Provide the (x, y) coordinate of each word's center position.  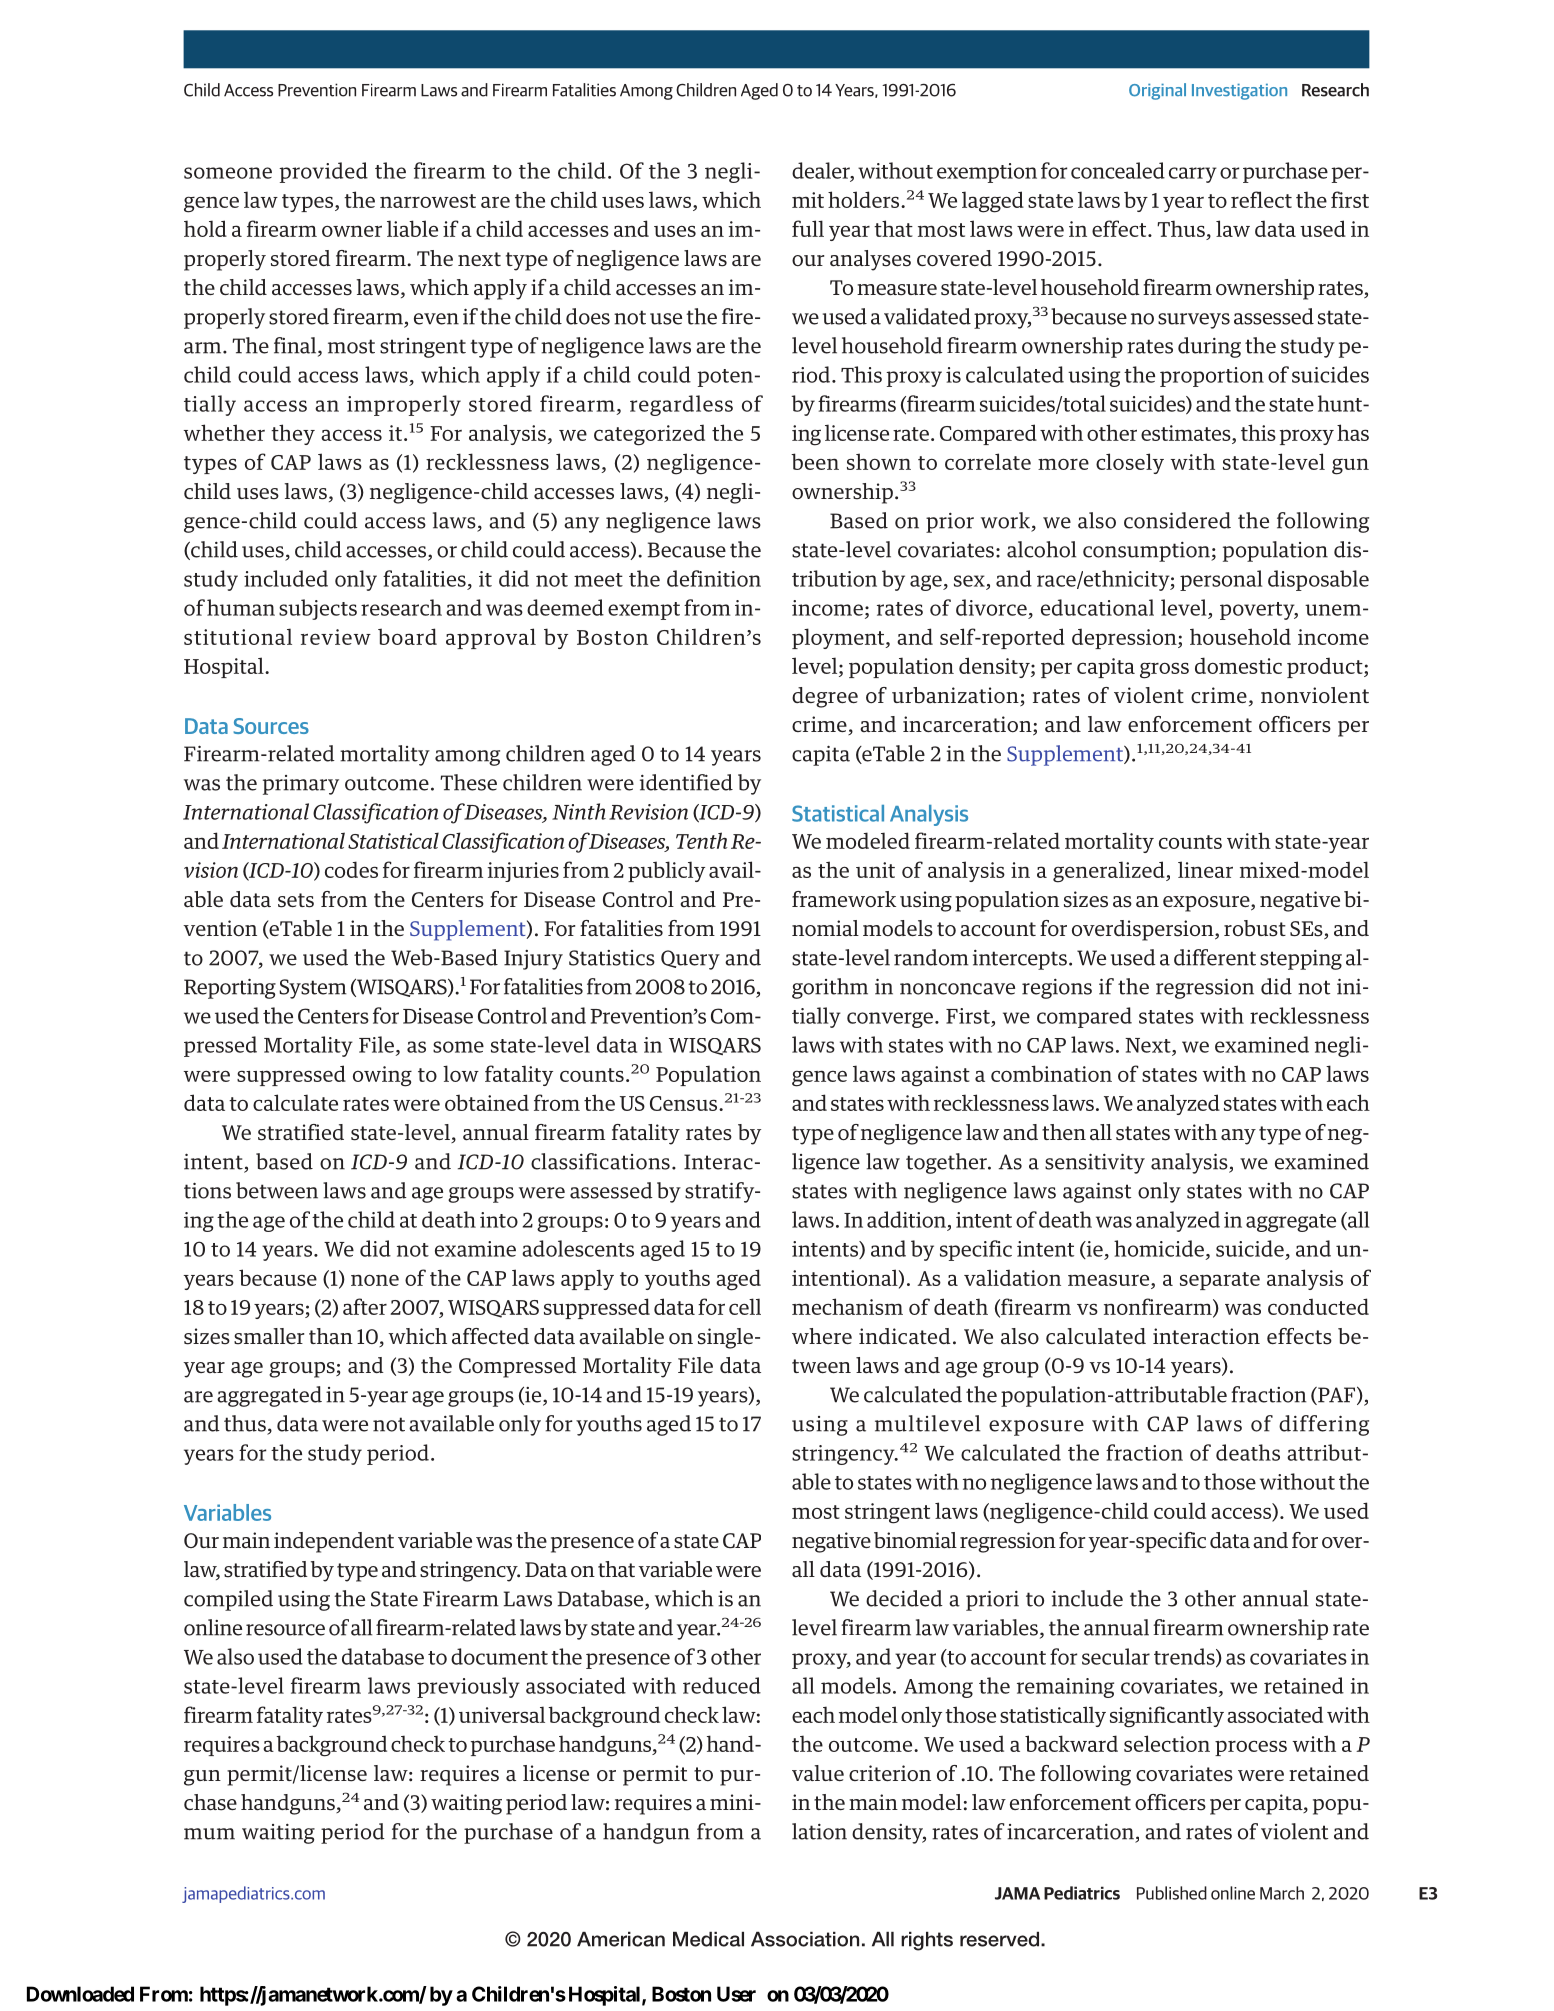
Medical (708, 1939)
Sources (271, 726)
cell (745, 1306)
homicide (1160, 1249)
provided (323, 172)
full (808, 228)
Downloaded (80, 1994)
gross (1164, 670)
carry (1193, 175)
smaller (269, 1336)
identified (686, 782)
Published (1172, 1893)
